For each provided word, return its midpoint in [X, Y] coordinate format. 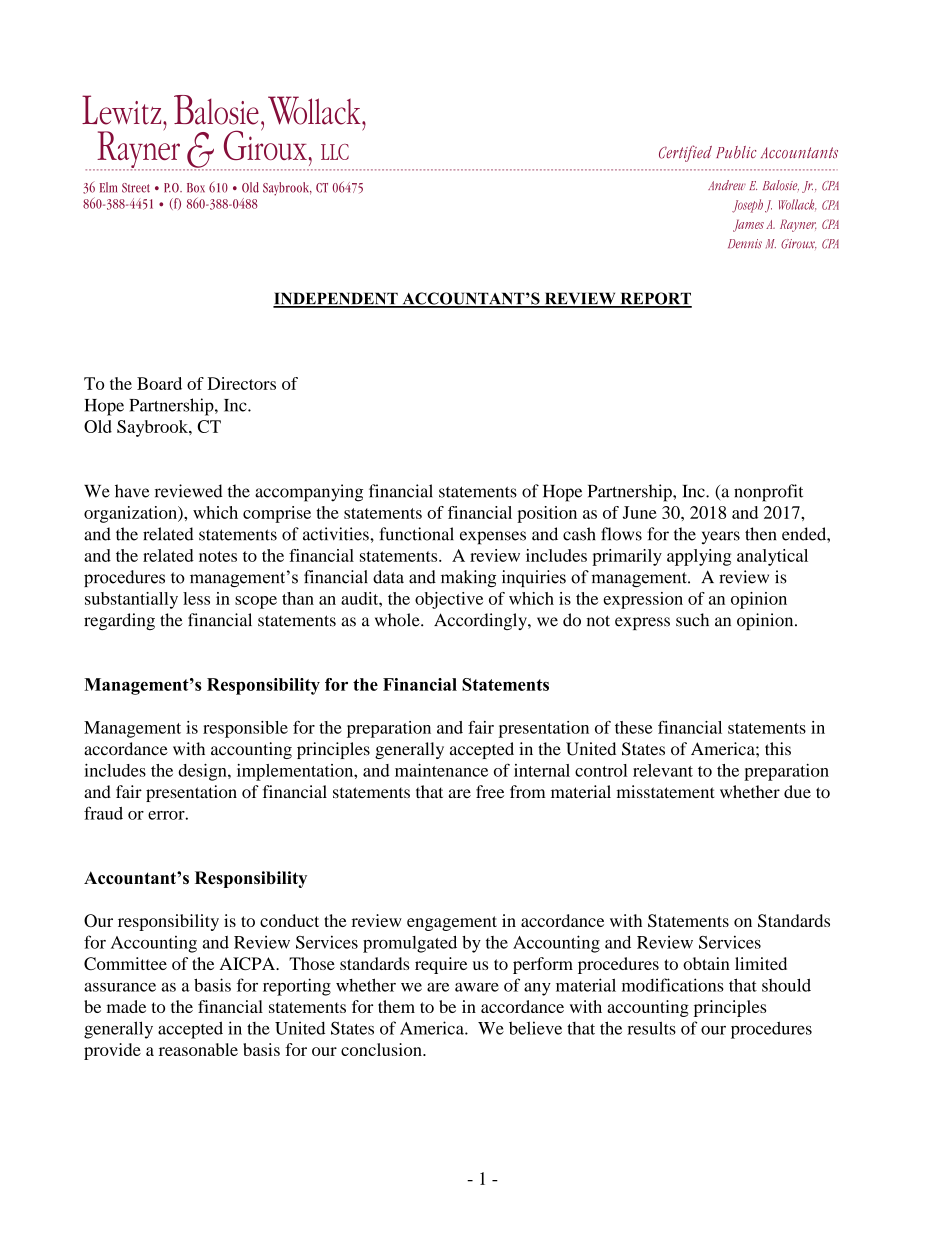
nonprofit [768, 493]
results [651, 1028]
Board [159, 383]
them [396, 1006]
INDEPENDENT [336, 299]
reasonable [198, 1049]
